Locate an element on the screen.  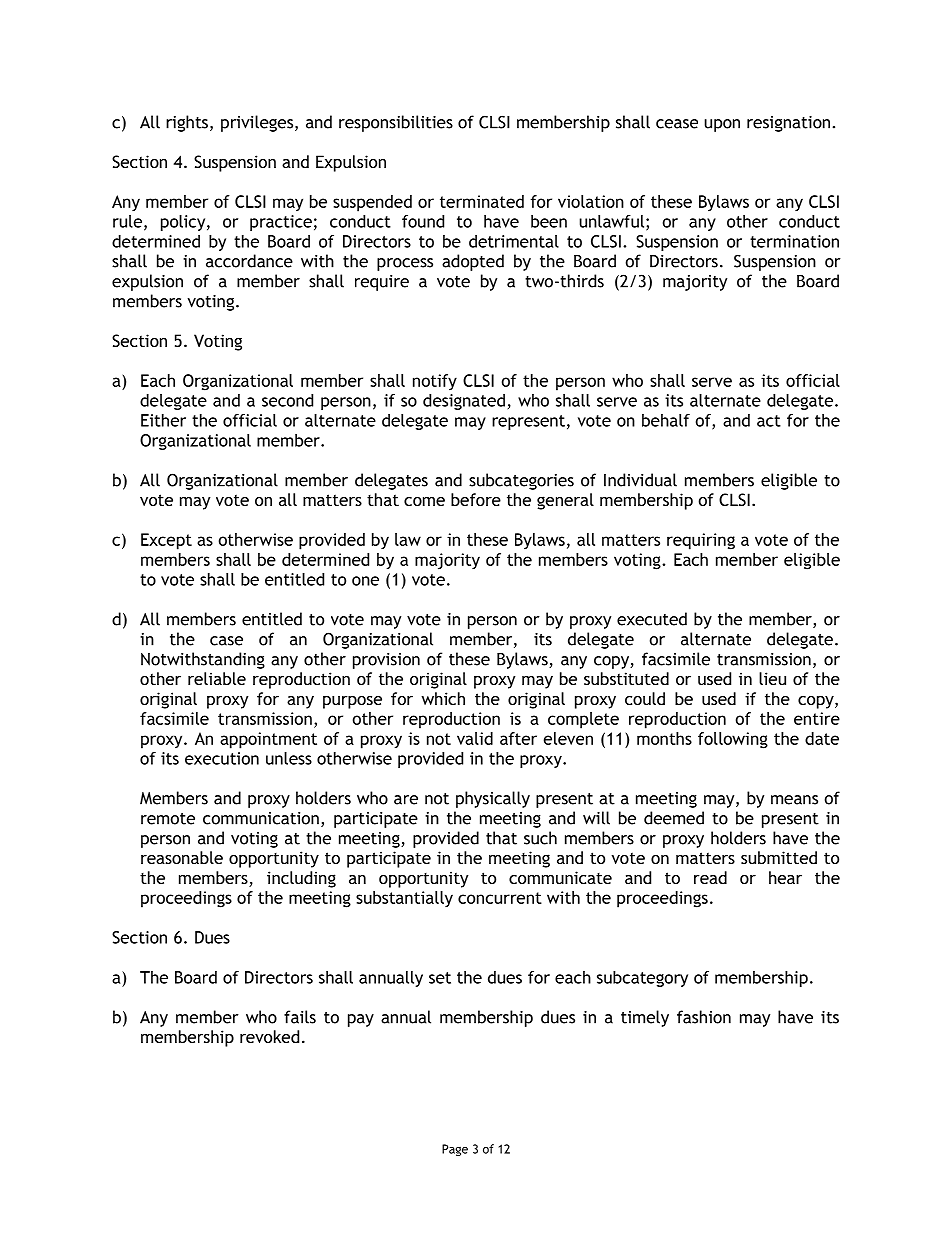
rights is located at coordinates (187, 123).
